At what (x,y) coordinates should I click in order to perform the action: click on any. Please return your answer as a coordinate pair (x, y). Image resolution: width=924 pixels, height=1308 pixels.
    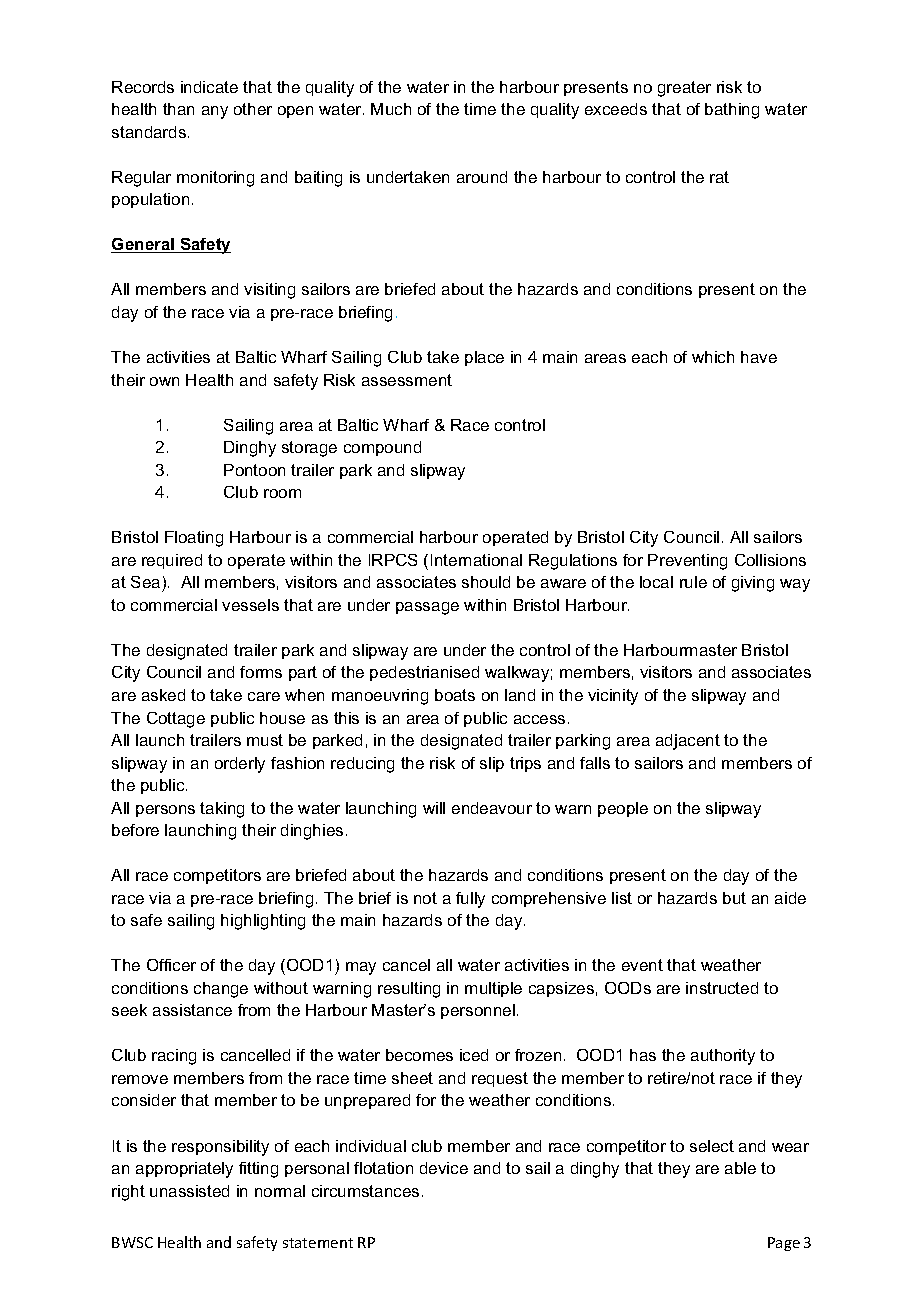
    Looking at the image, I should click on (215, 112).
